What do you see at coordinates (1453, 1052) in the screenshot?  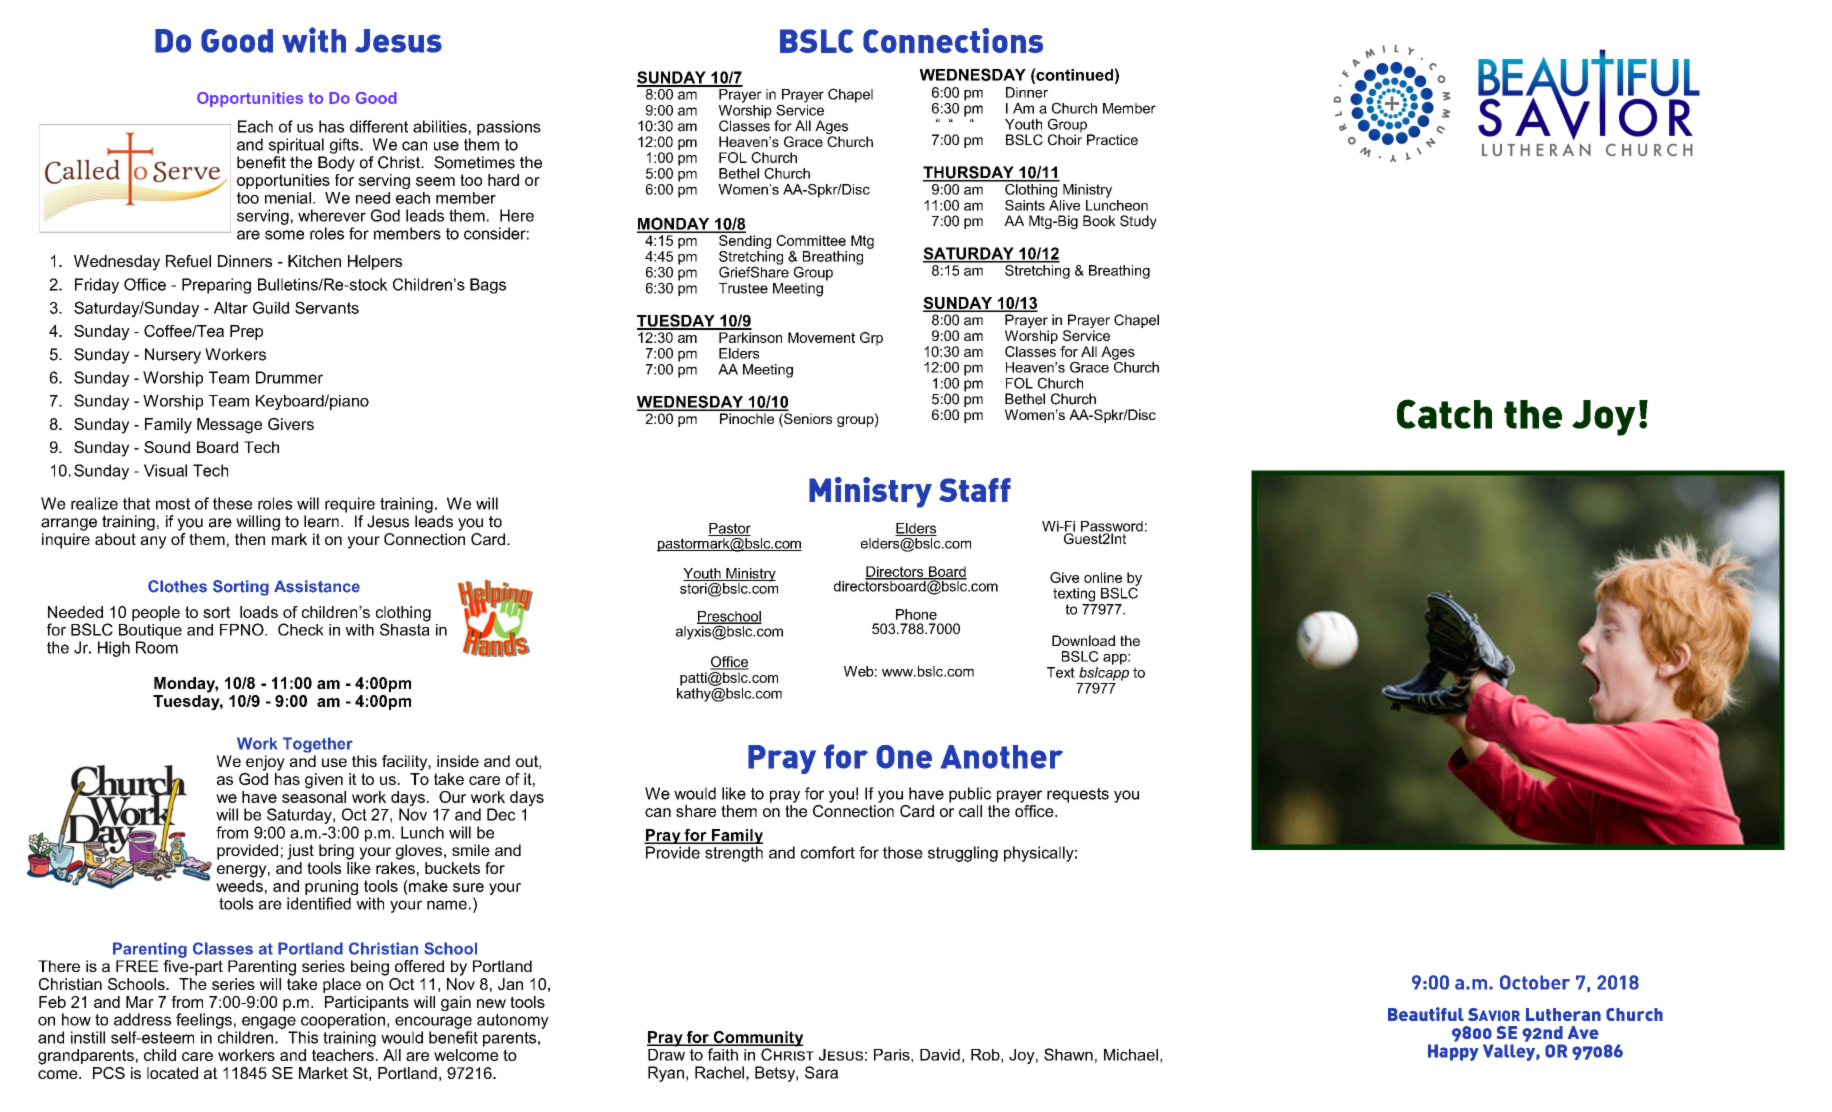 I see `Happy` at bounding box center [1453, 1052].
